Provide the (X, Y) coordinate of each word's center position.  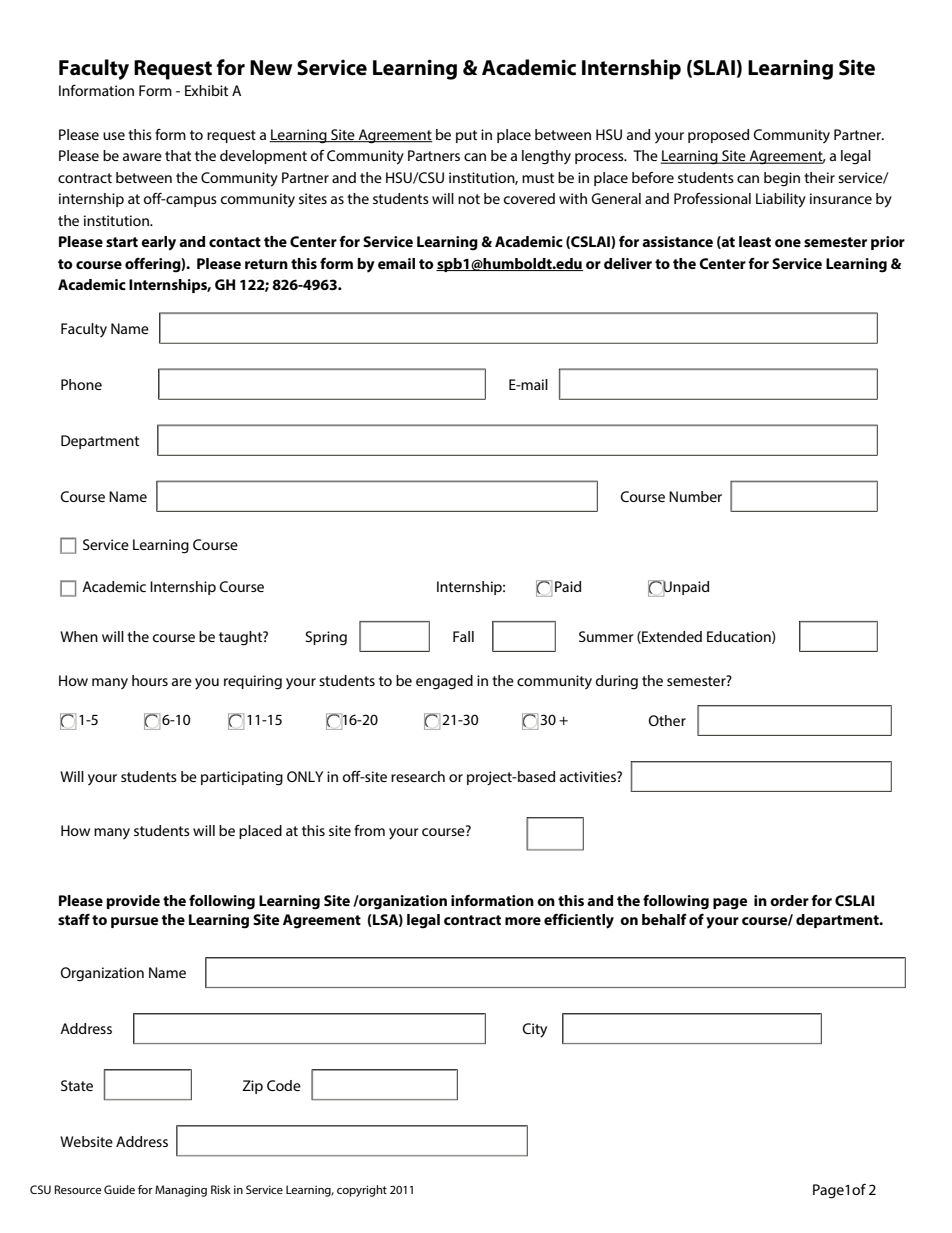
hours (150, 680)
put (466, 136)
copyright (362, 1191)
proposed (718, 136)
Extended (671, 637)
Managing (181, 1191)
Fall (463, 636)
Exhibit (206, 90)
